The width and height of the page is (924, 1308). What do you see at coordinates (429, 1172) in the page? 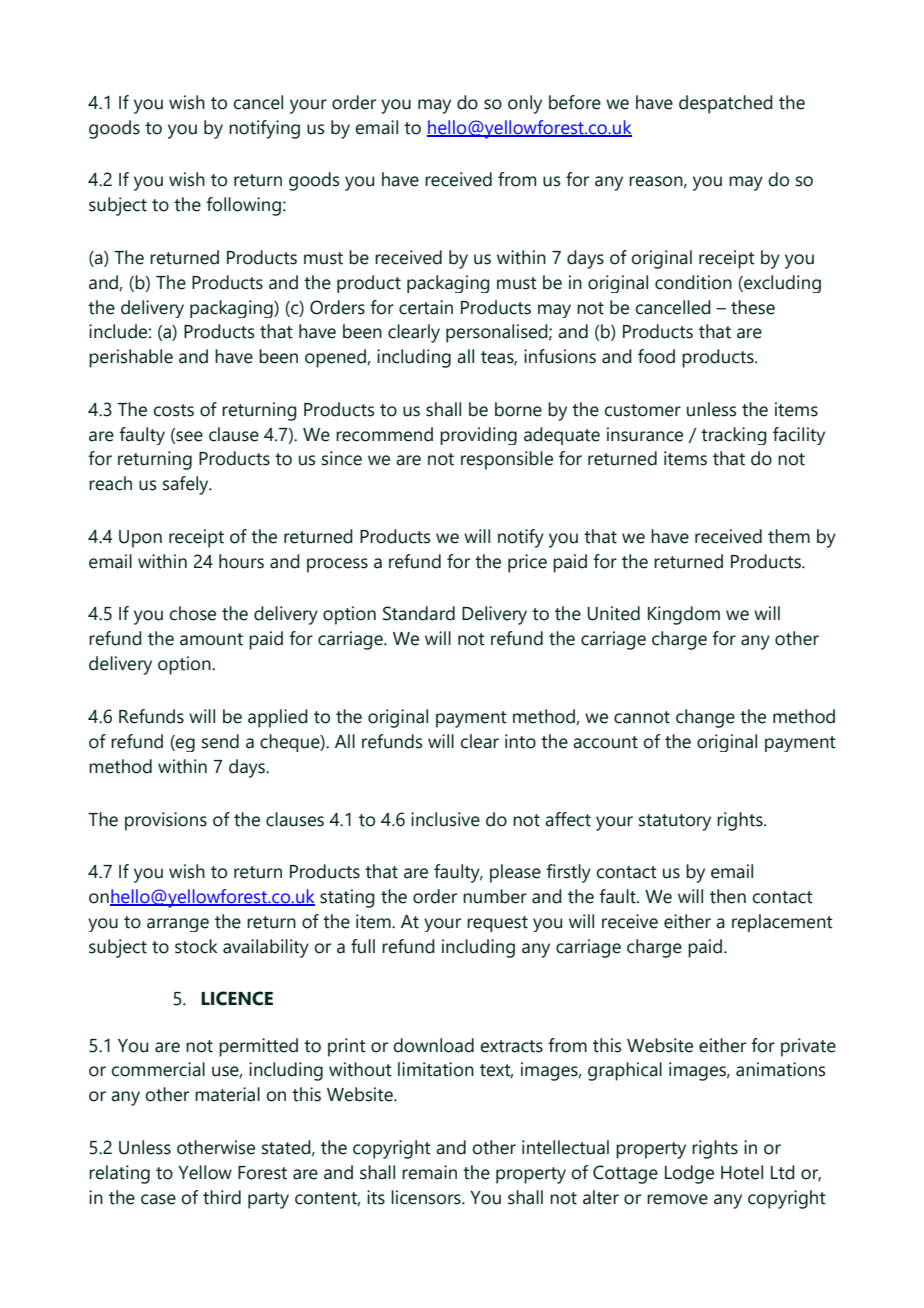
I see `remain` at bounding box center [429, 1172].
